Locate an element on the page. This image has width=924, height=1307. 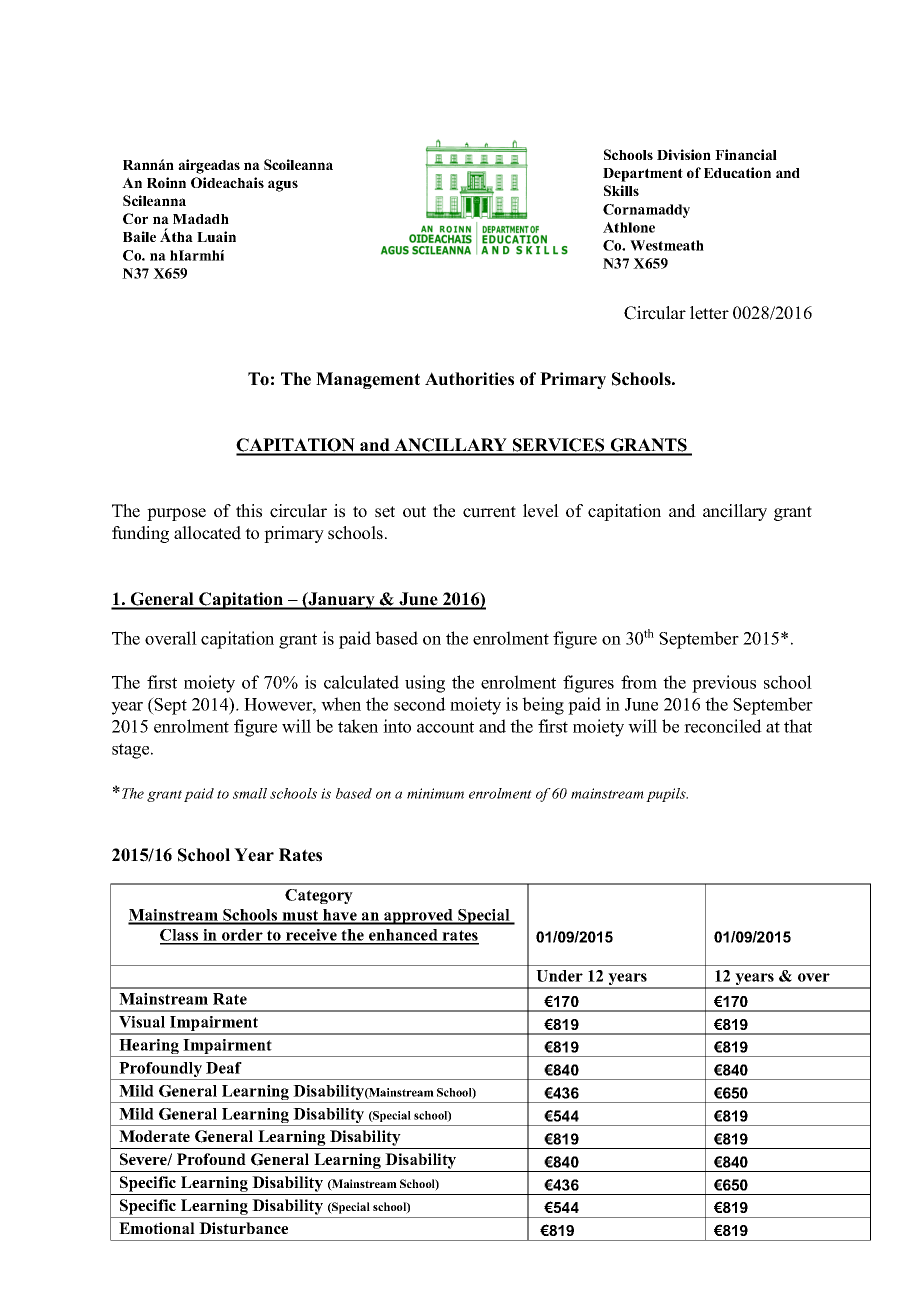
approved is located at coordinates (418, 917).
